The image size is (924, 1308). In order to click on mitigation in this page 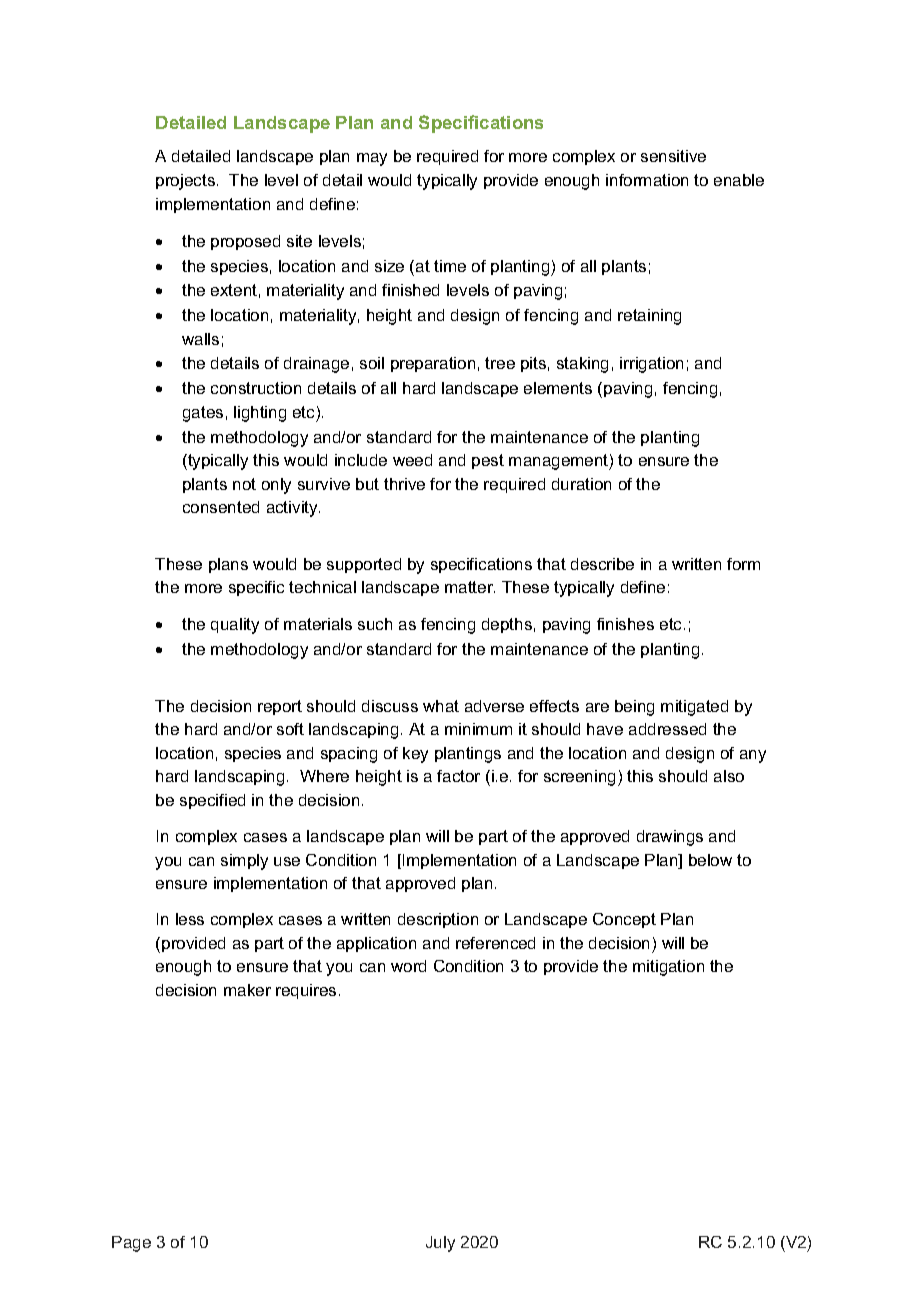, I will do `click(668, 968)`.
